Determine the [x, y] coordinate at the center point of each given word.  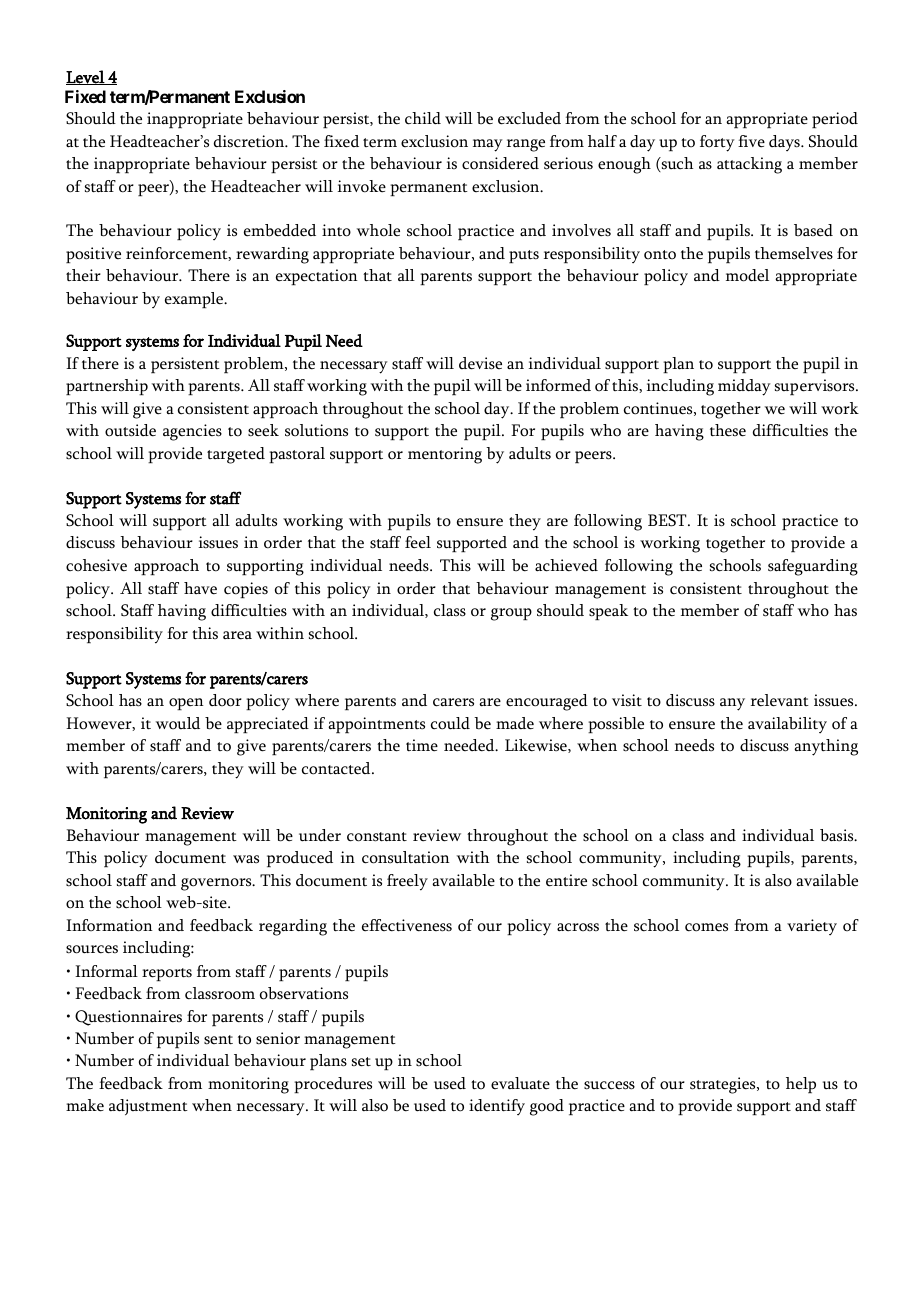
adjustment [148, 1107]
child [423, 118]
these [728, 430]
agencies [192, 432]
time [422, 745]
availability [787, 725]
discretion [250, 141]
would [178, 723]
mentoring [445, 455]
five [751, 141]
